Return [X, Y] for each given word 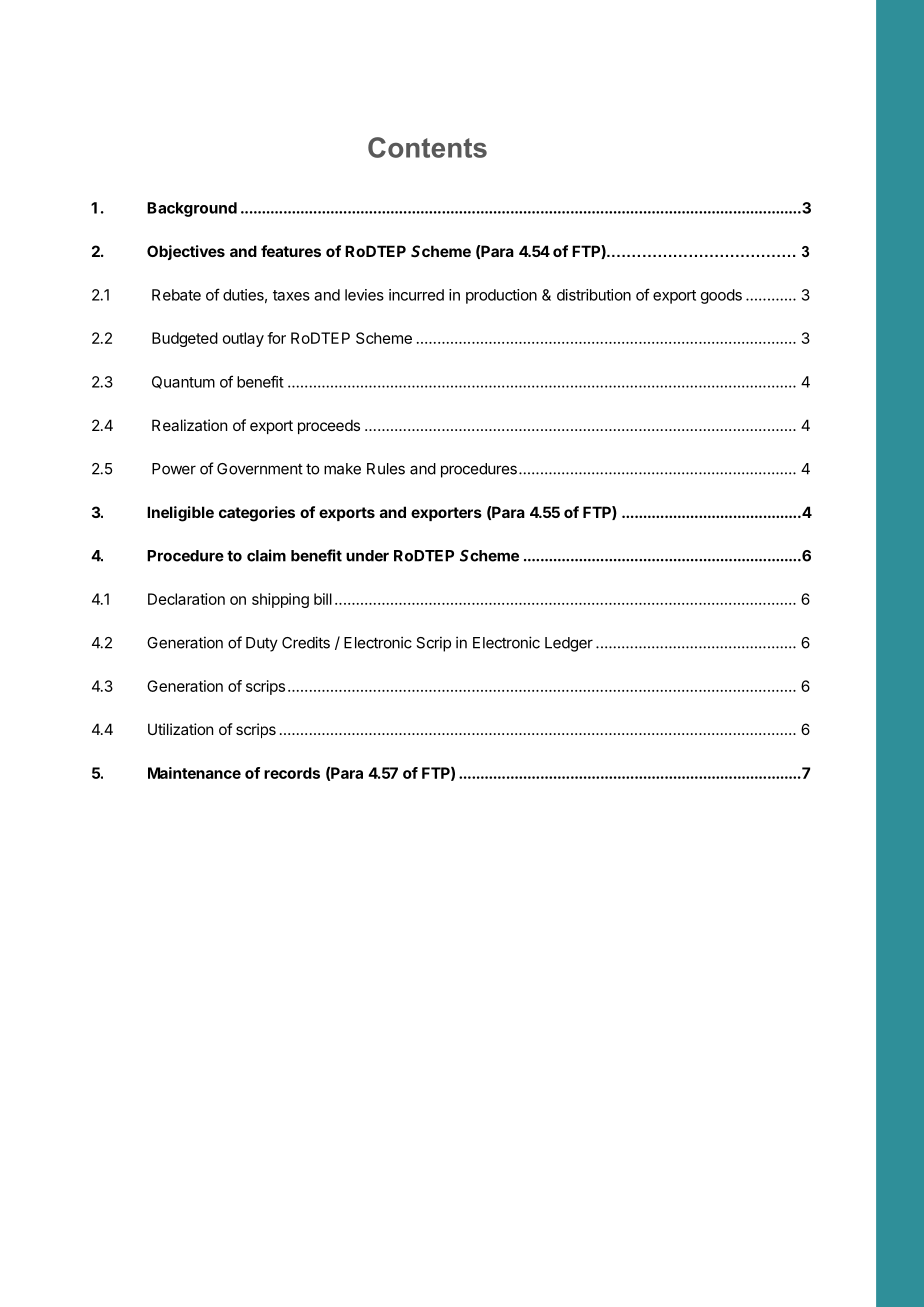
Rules [386, 469]
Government [260, 469]
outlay [243, 339]
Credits [306, 642]
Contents [427, 147]
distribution [594, 295]
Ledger [569, 644]
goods [721, 296]
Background [192, 209]
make [342, 469]
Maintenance [194, 773]
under [367, 556]
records [292, 773]
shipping [280, 600]
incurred [416, 295]
